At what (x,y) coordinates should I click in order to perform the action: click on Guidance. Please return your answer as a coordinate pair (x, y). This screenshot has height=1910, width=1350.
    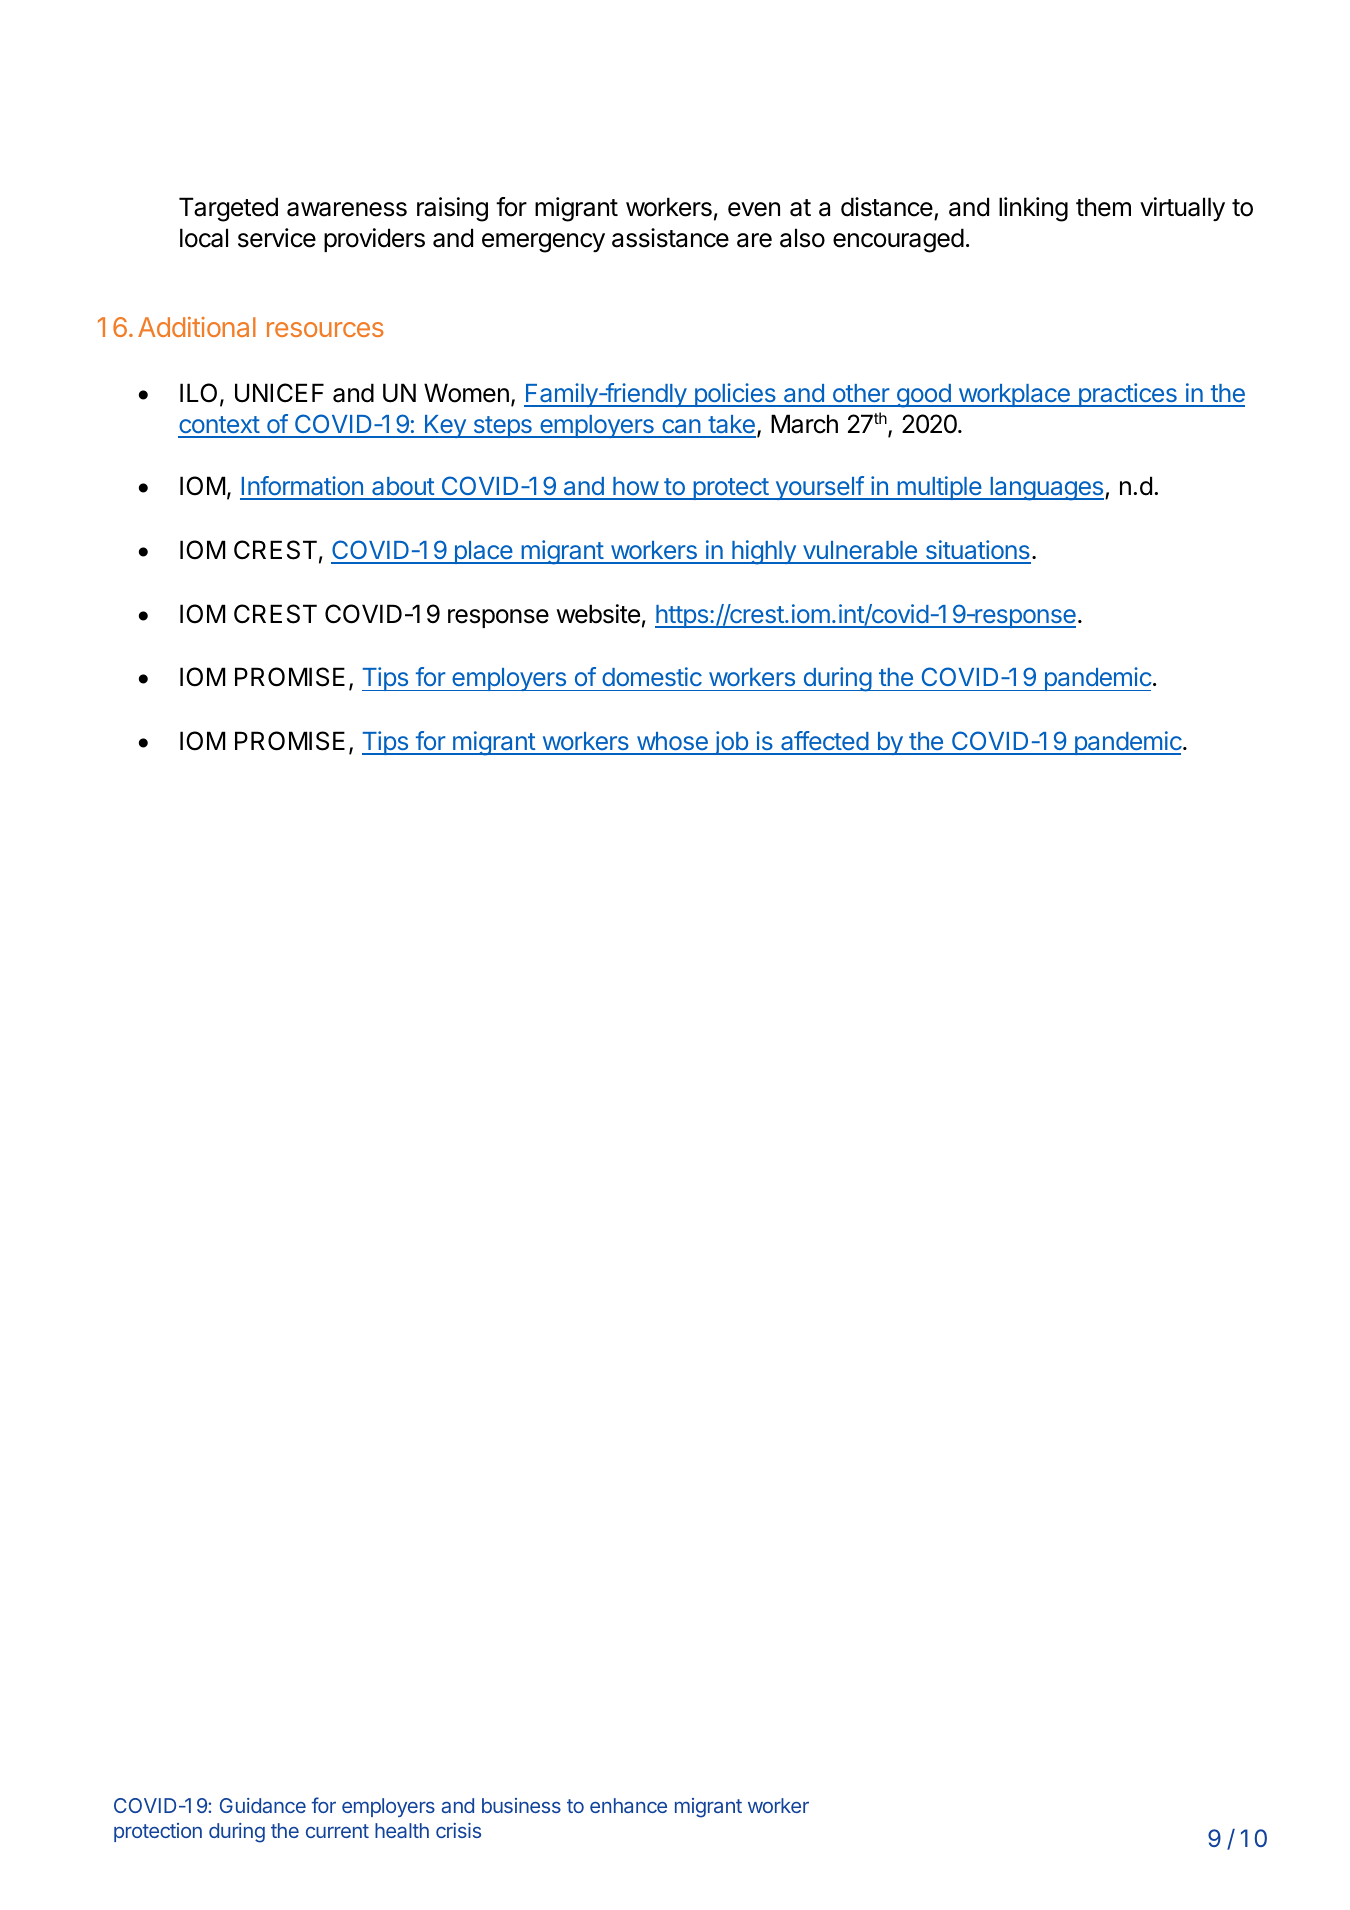
    Looking at the image, I should click on (263, 1805).
